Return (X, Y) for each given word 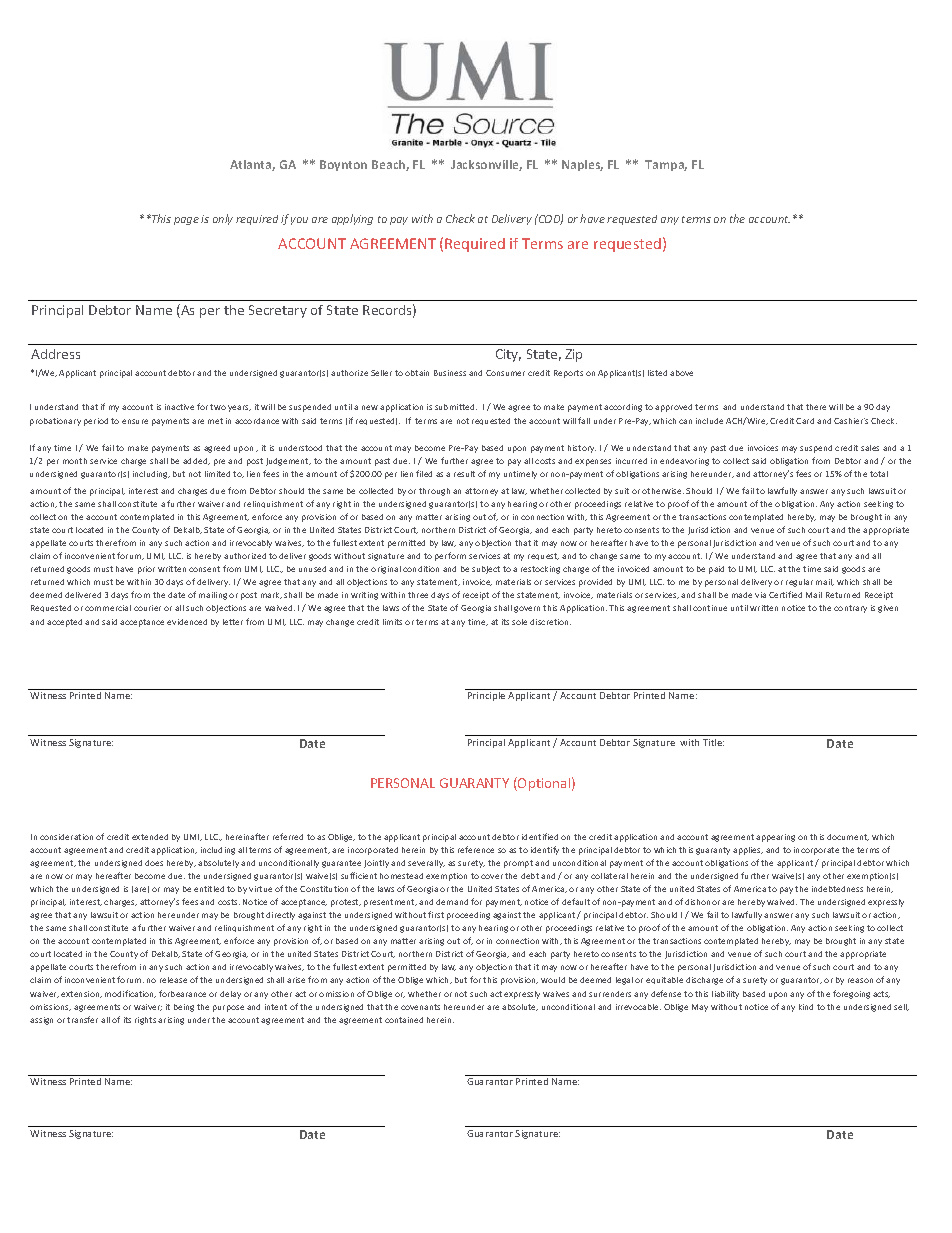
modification (130, 994)
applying (352, 219)
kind (806, 1007)
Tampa (666, 165)
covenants (420, 1007)
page (186, 221)
